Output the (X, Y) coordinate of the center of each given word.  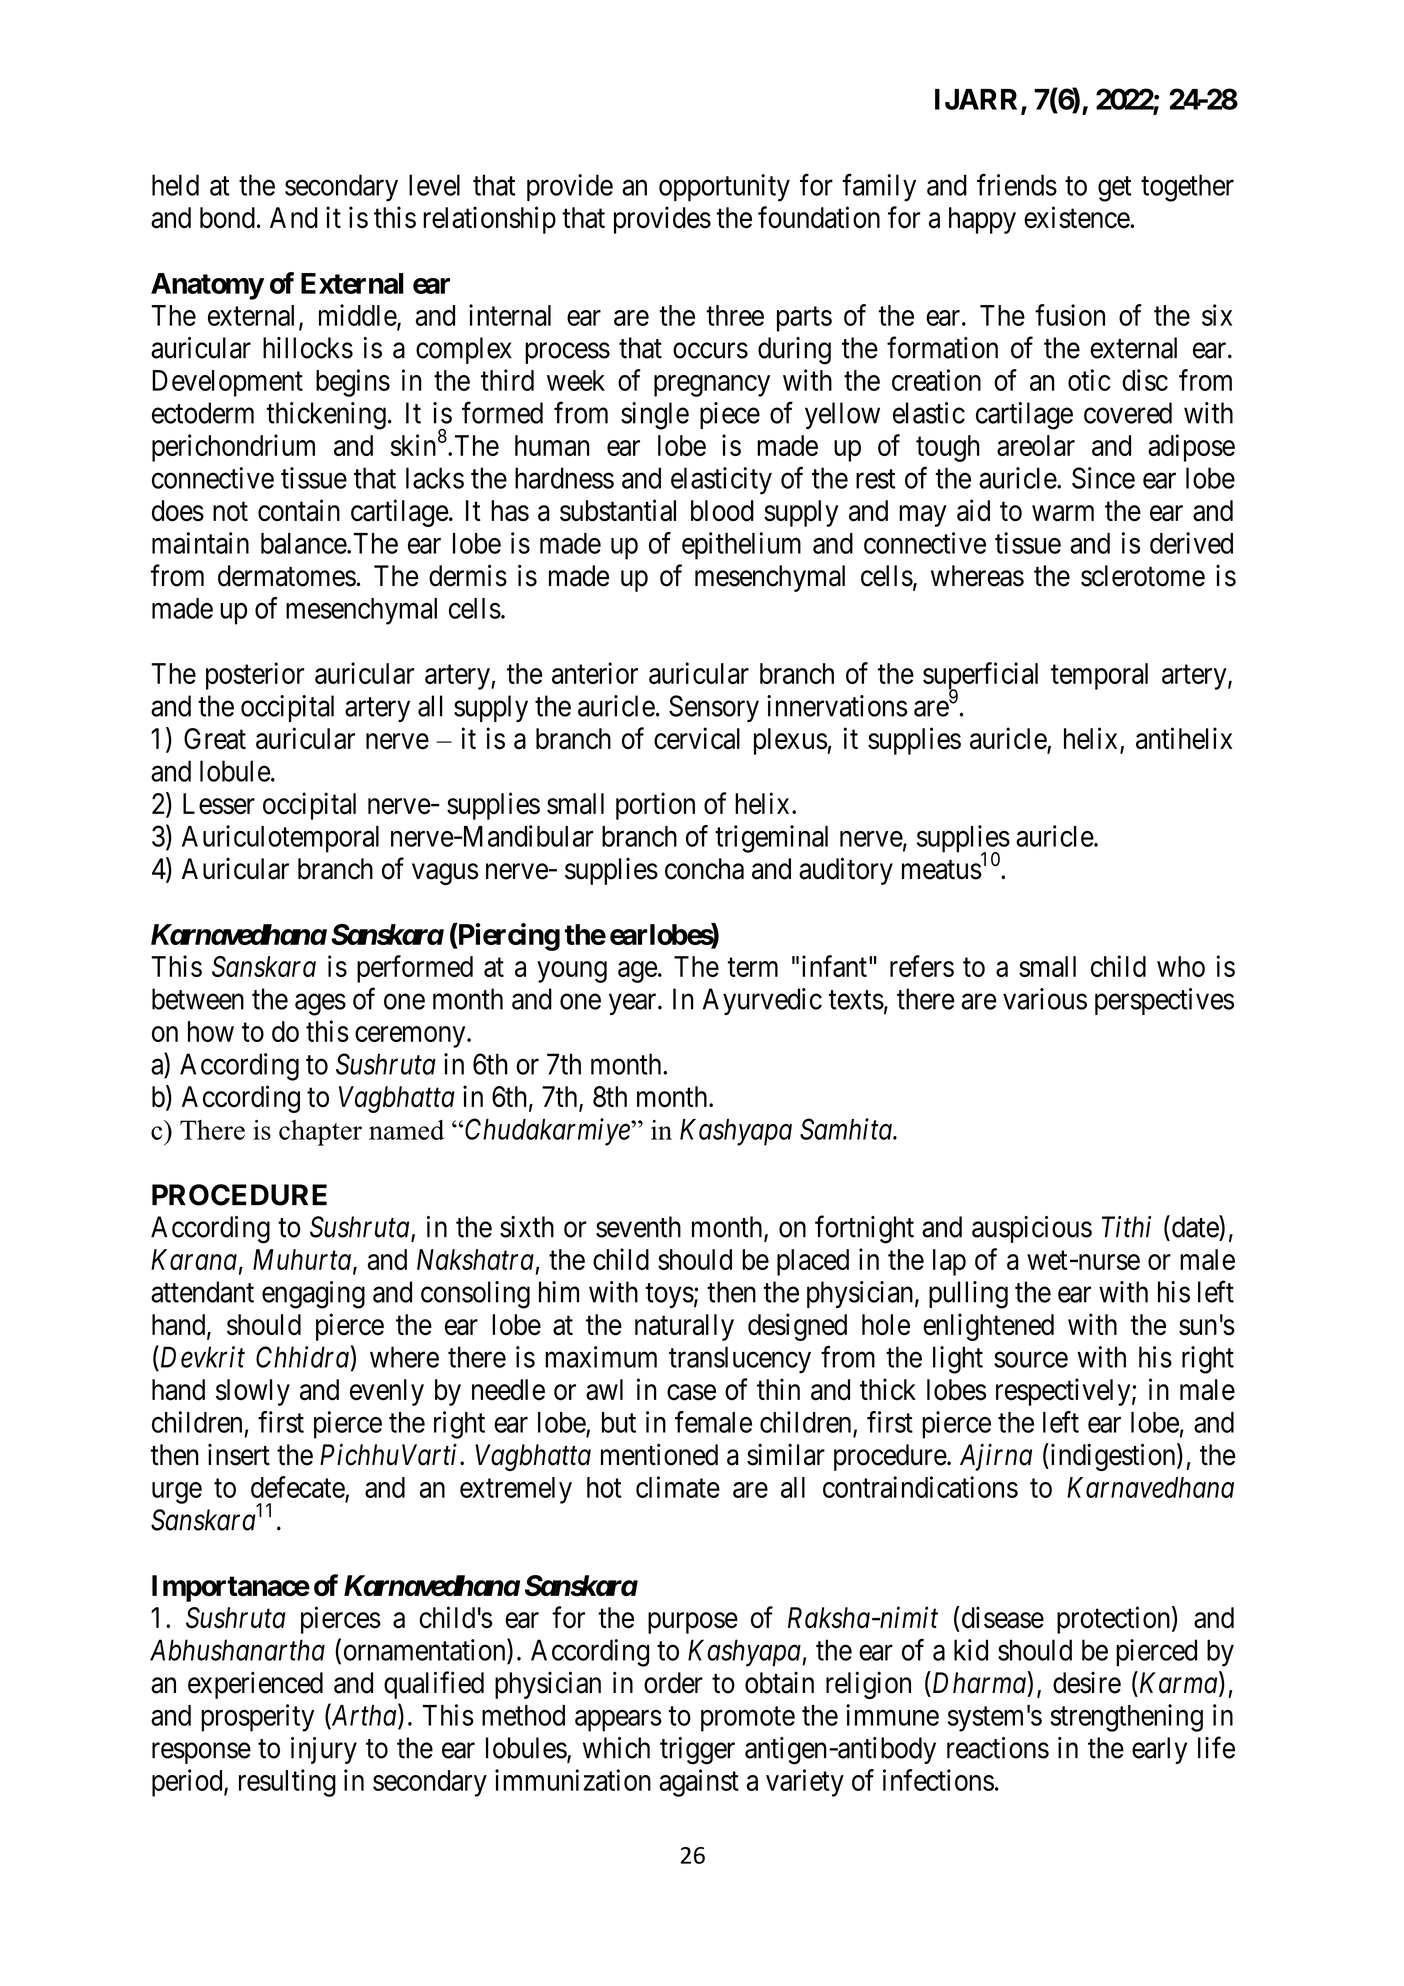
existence (1077, 217)
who (1181, 966)
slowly (253, 1392)
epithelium (741, 546)
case (691, 1392)
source (1031, 1360)
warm (1063, 513)
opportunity (724, 188)
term (752, 967)
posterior (255, 676)
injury (324, 1750)
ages (320, 1005)
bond (227, 218)
